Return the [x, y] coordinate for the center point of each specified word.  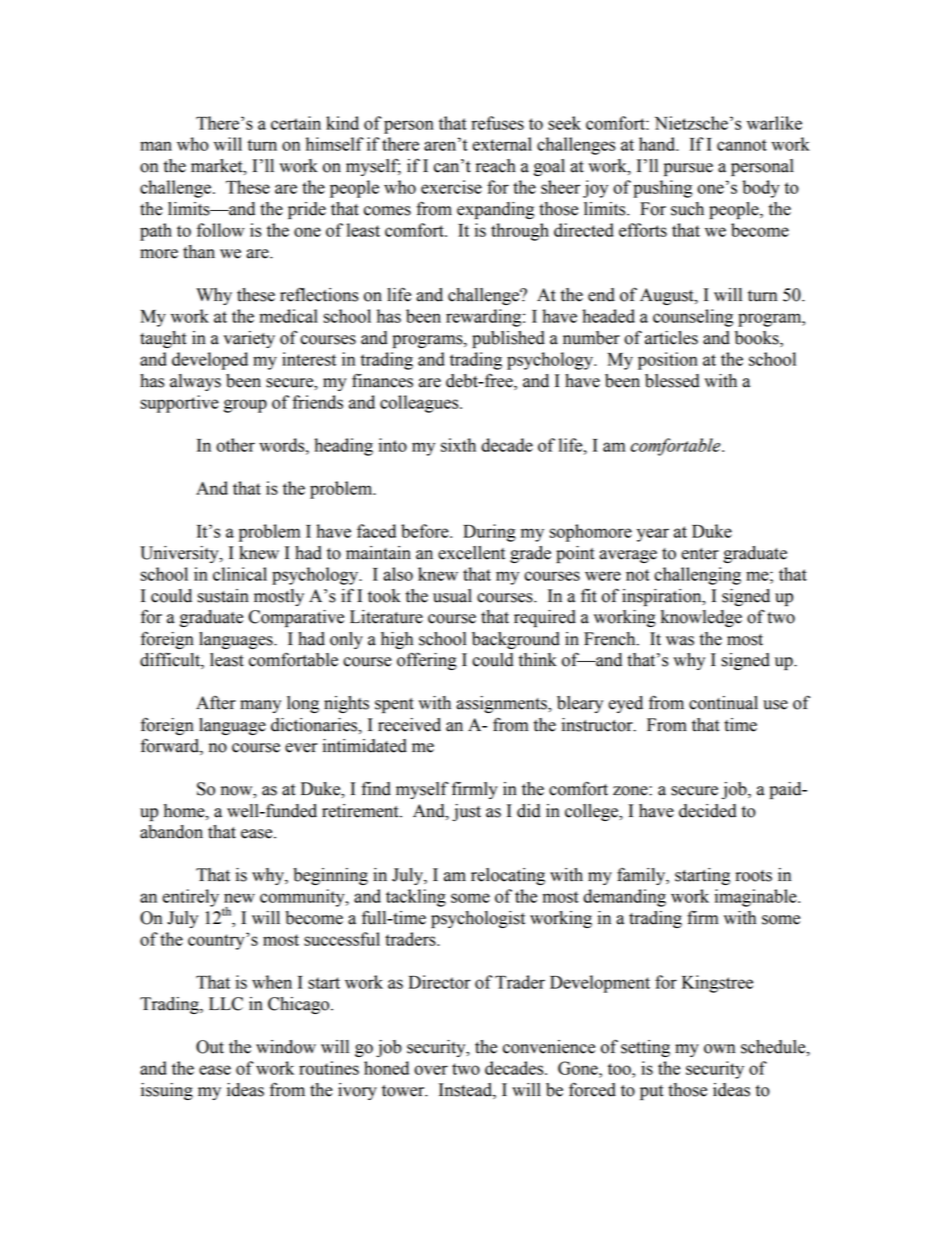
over [431, 1070]
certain [296, 123]
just [466, 812]
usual [452, 596]
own [719, 1049]
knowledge [701, 618]
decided [708, 811]
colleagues [420, 404]
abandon [171, 832]
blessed [672, 381]
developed [210, 361]
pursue [688, 169]
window [286, 1047]
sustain [223, 596]
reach [496, 166]
